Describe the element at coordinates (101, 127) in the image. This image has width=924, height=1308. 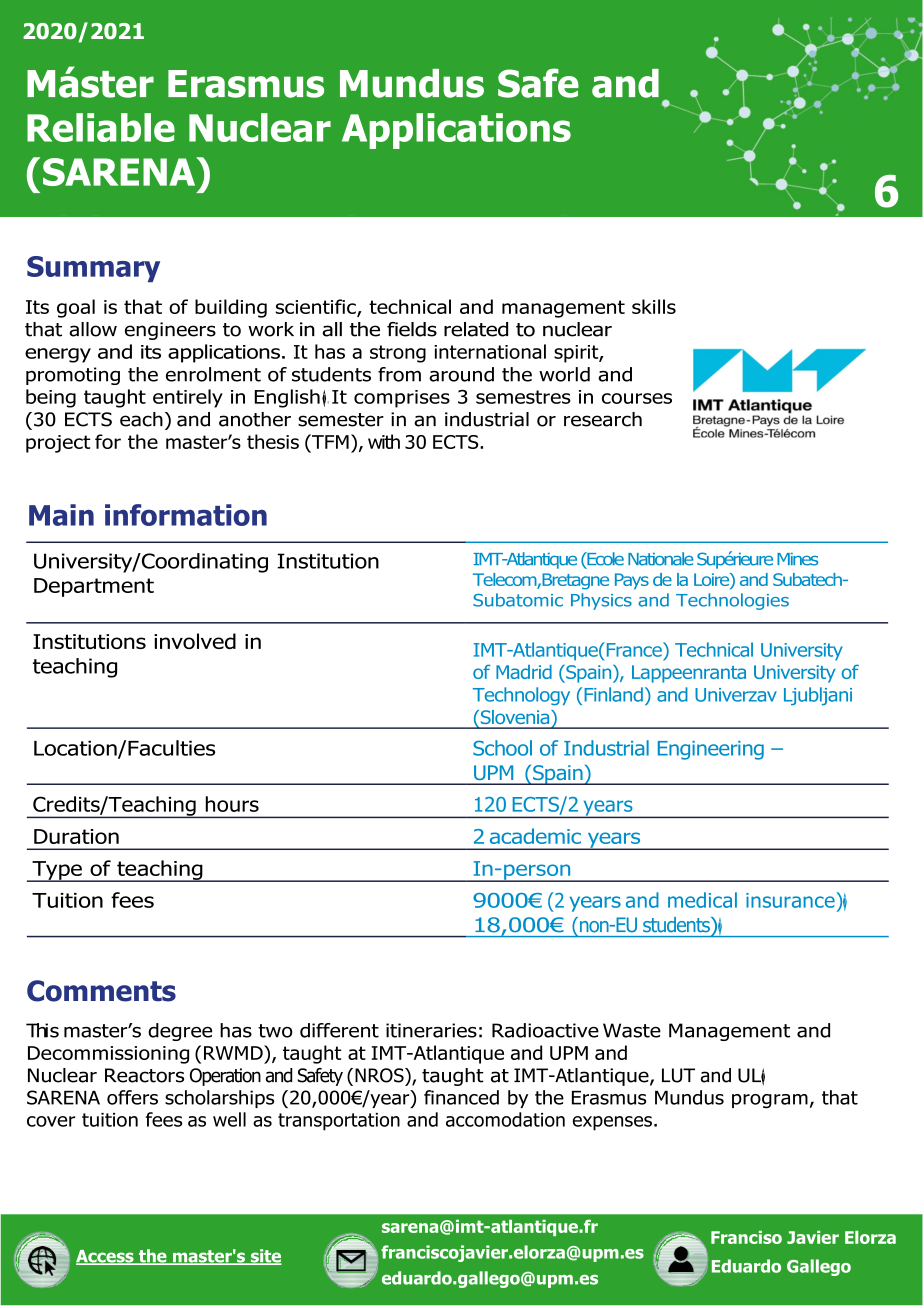
I see `Reliable` at that location.
